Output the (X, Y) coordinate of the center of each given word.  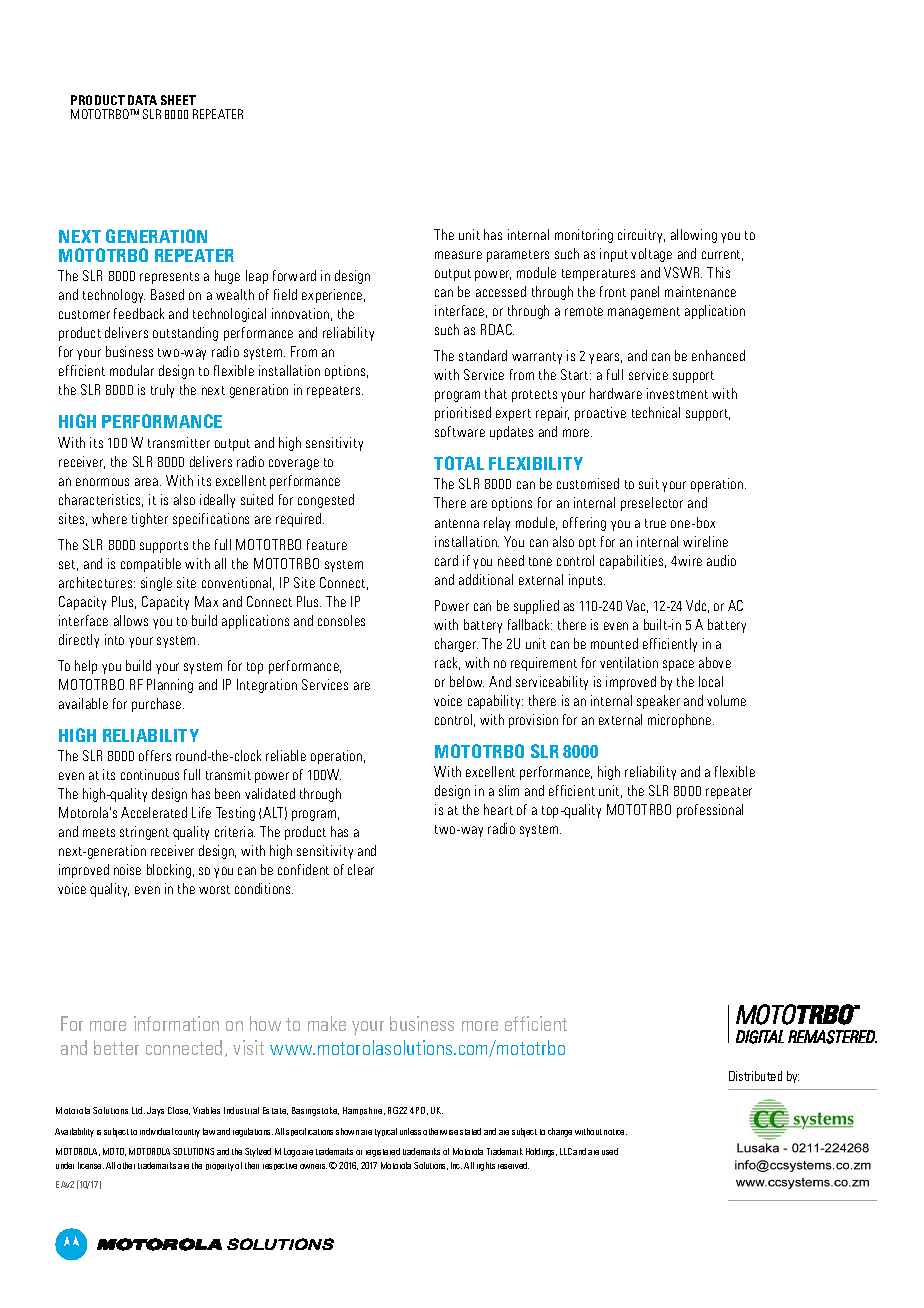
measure (458, 255)
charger (456, 645)
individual (156, 1131)
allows (131, 620)
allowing (694, 236)
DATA (142, 100)
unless (410, 1131)
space (678, 665)
